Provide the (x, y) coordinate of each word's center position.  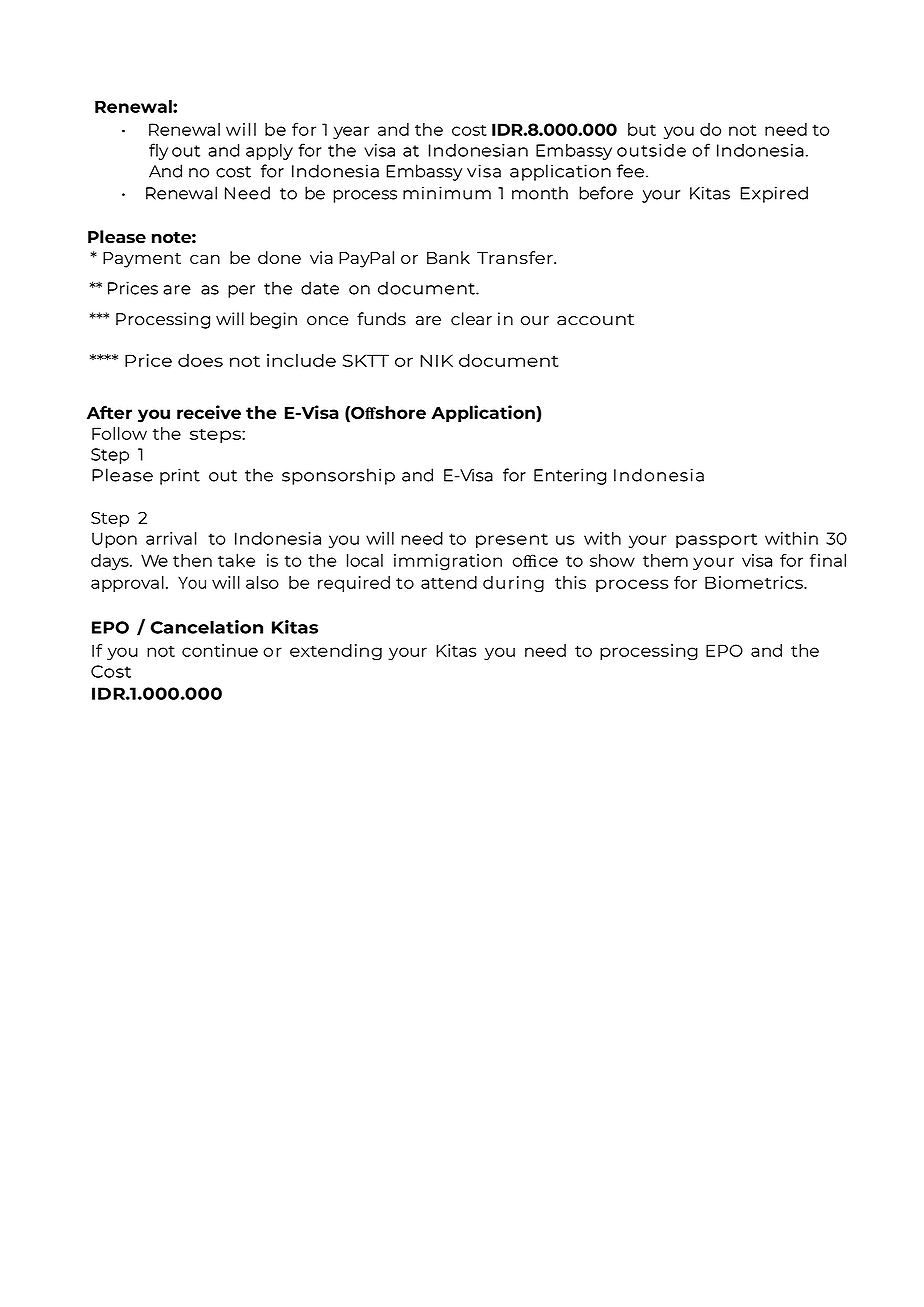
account (595, 320)
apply (269, 152)
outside (651, 150)
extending (336, 652)
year (351, 132)
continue (220, 650)
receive (209, 412)
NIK (436, 360)
